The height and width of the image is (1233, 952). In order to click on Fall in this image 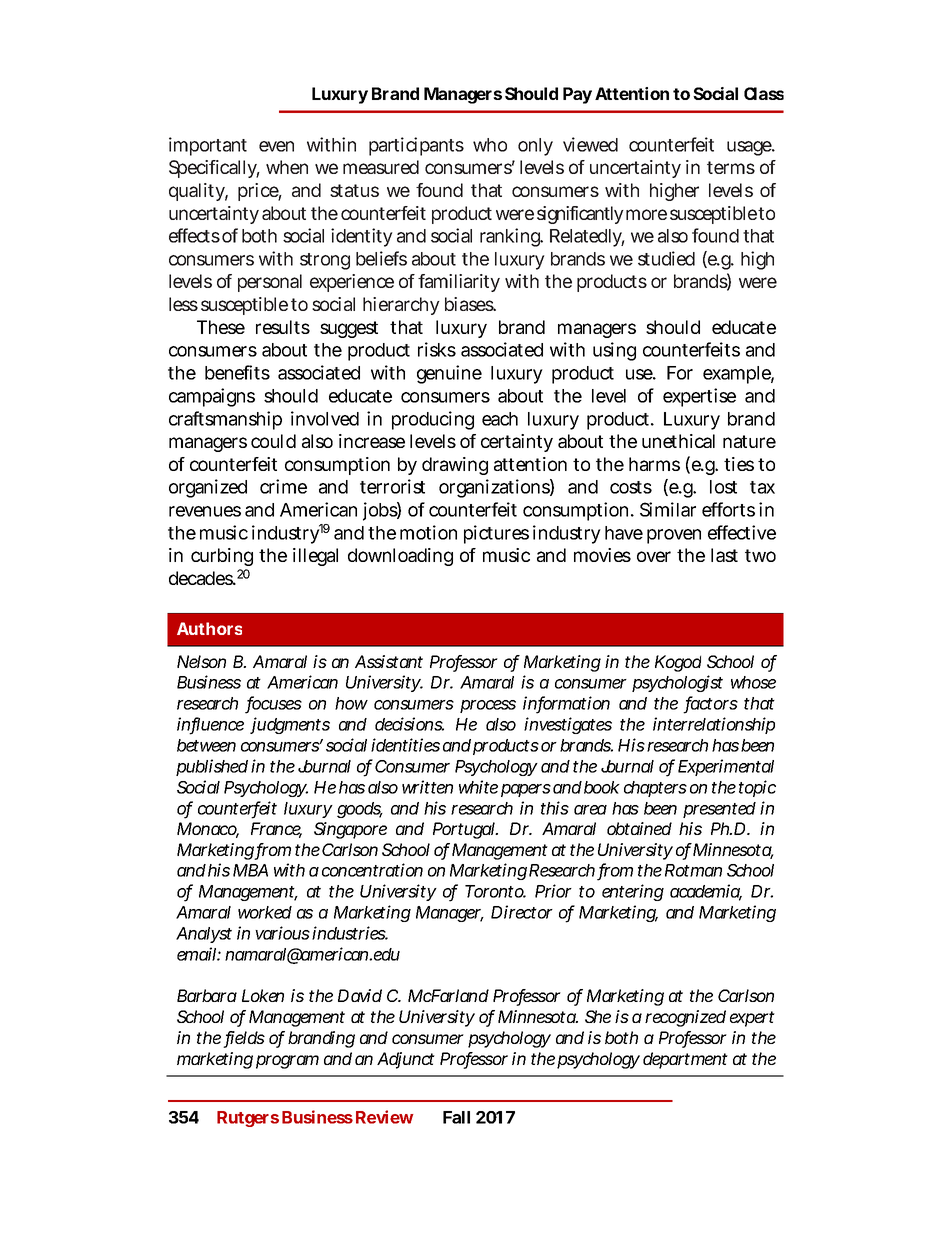, I will do `click(456, 1117)`.
